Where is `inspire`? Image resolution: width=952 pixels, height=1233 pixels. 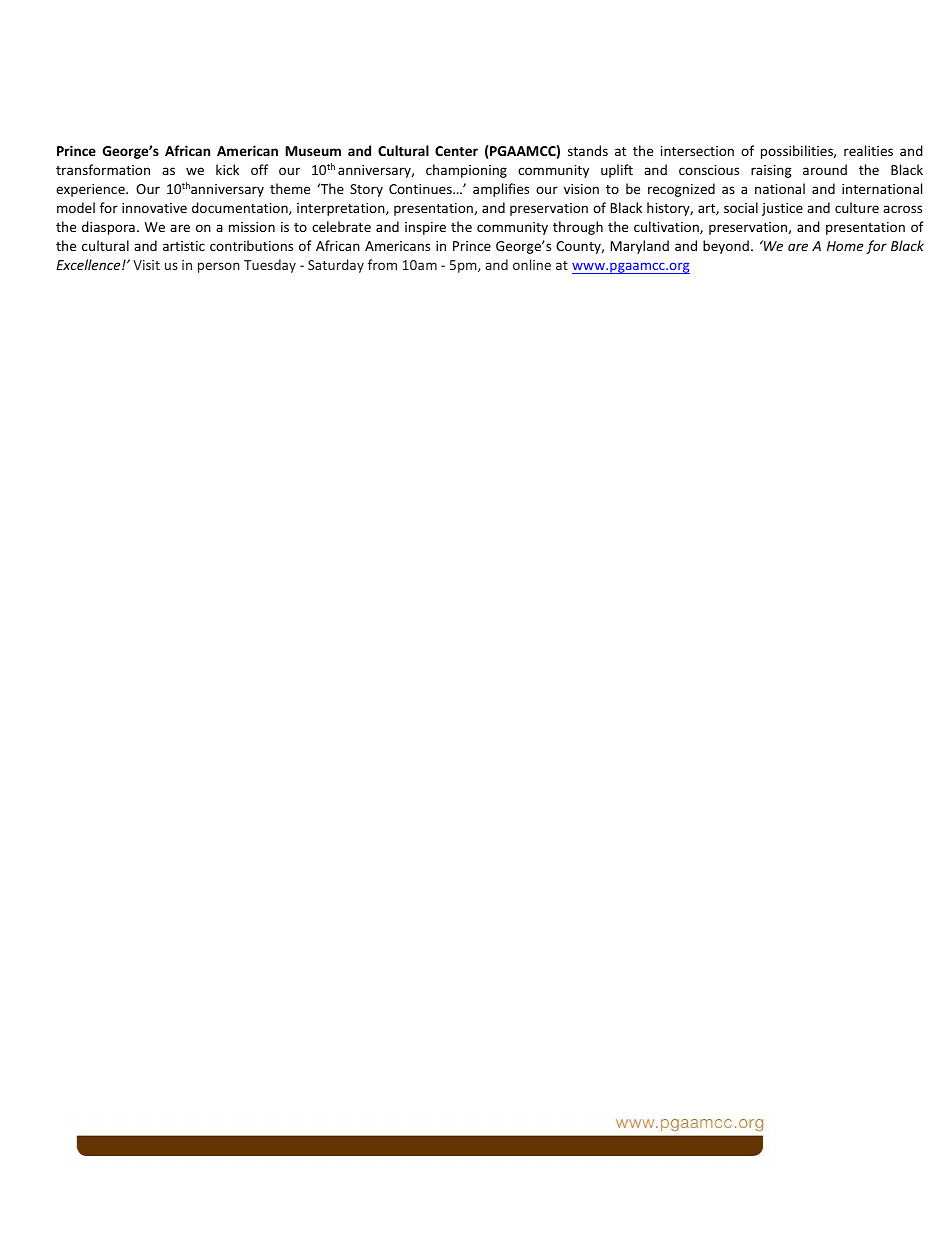 inspire is located at coordinates (425, 228).
